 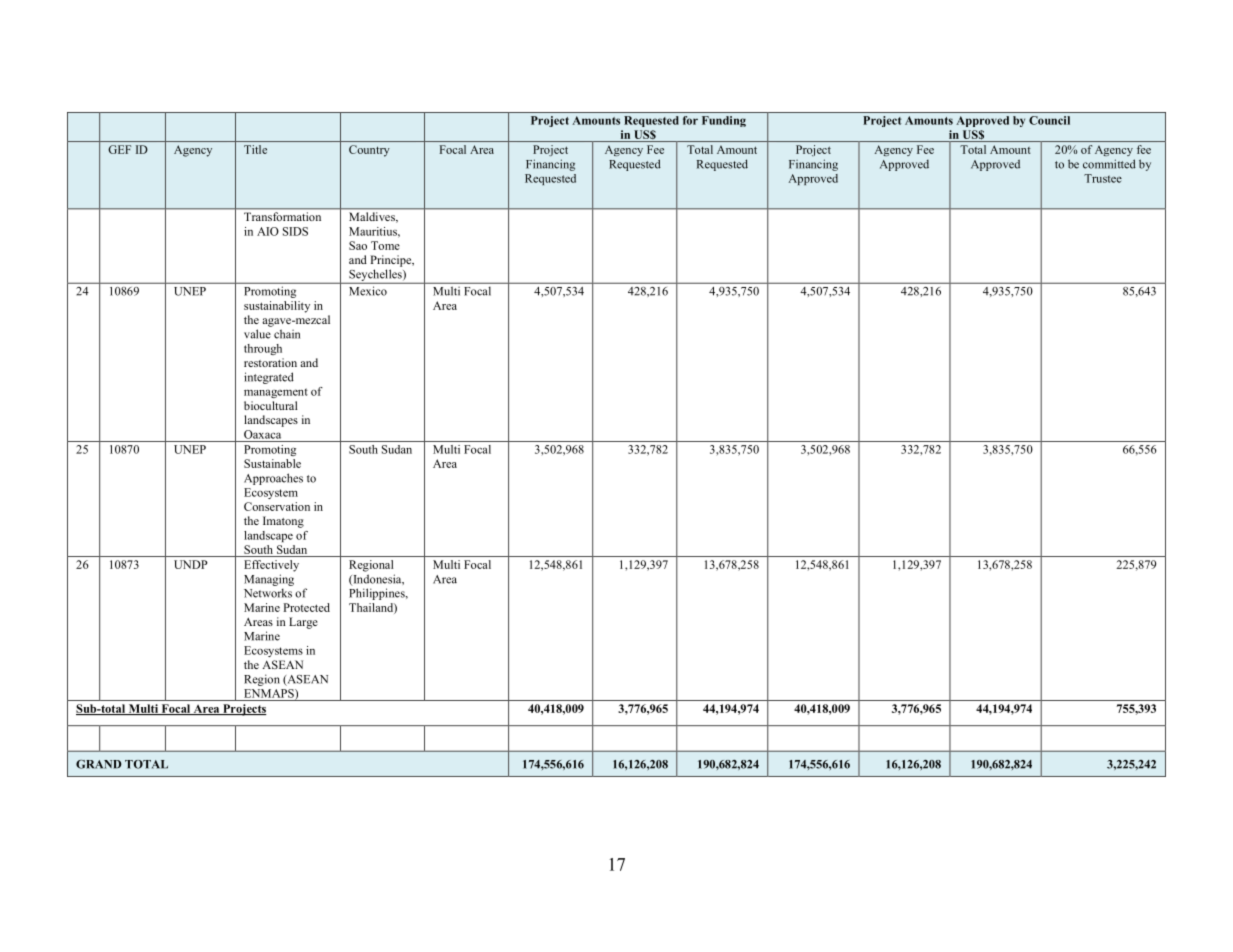 What do you see at coordinates (268, 593) in the screenshot?
I see `Networks` at bounding box center [268, 593].
